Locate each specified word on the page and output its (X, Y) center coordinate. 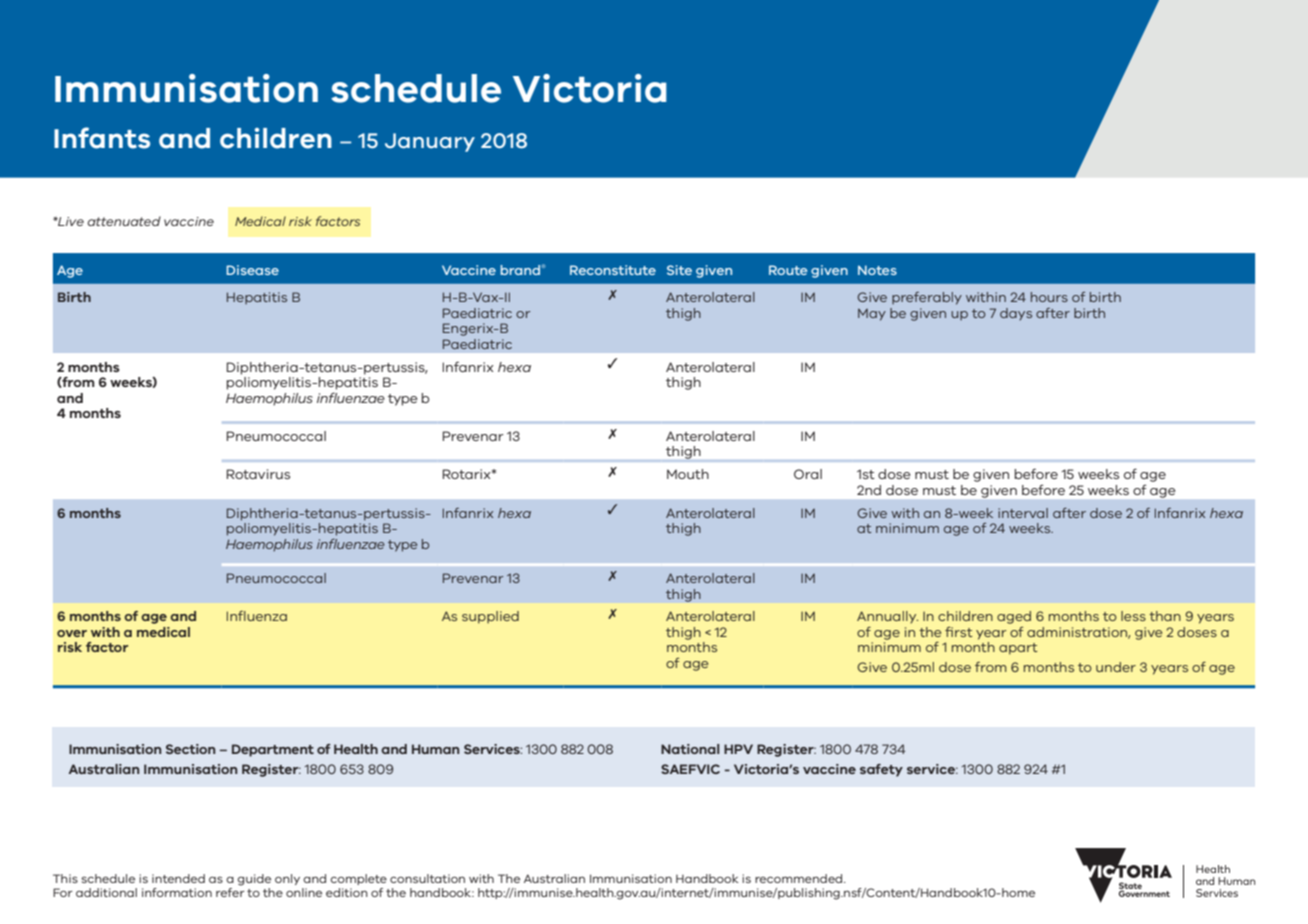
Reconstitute (613, 270)
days (1016, 314)
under (1116, 667)
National (690, 749)
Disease (252, 270)
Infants (102, 138)
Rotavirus (258, 474)
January (430, 142)
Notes (877, 270)
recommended (800, 878)
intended (178, 878)
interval (1023, 513)
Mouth (688, 474)
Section (191, 749)
